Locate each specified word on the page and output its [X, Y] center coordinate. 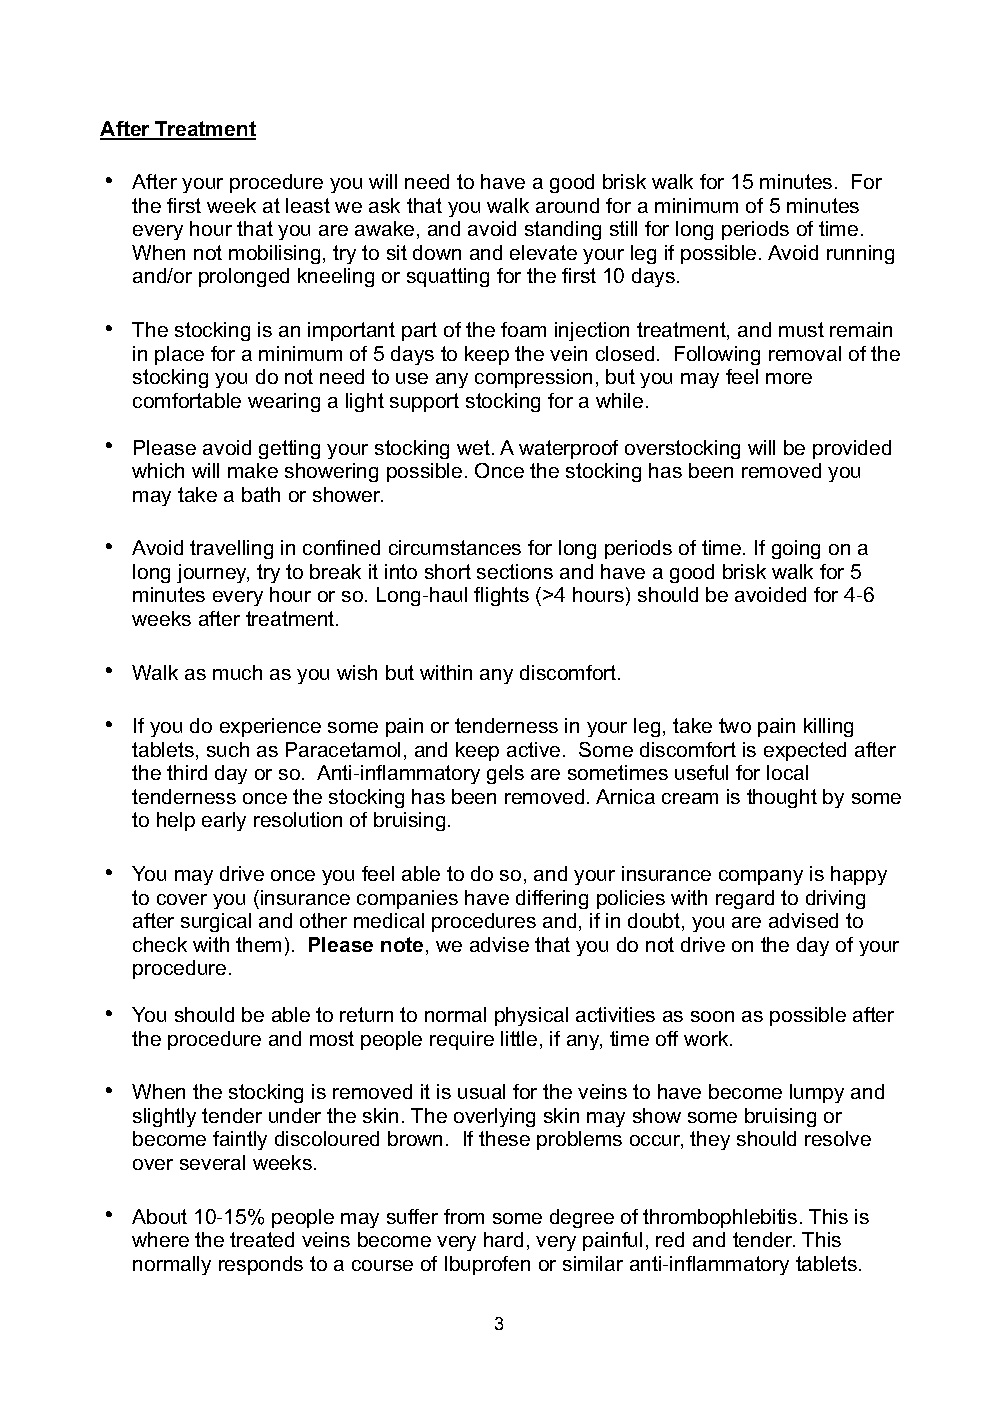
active [533, 749]
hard [503, 1239]
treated [262, 1239]
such [228, 749]
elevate [543, 252]
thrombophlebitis [720, 1218]
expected [805, 751]
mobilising [274, 254]
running [860, 254]
